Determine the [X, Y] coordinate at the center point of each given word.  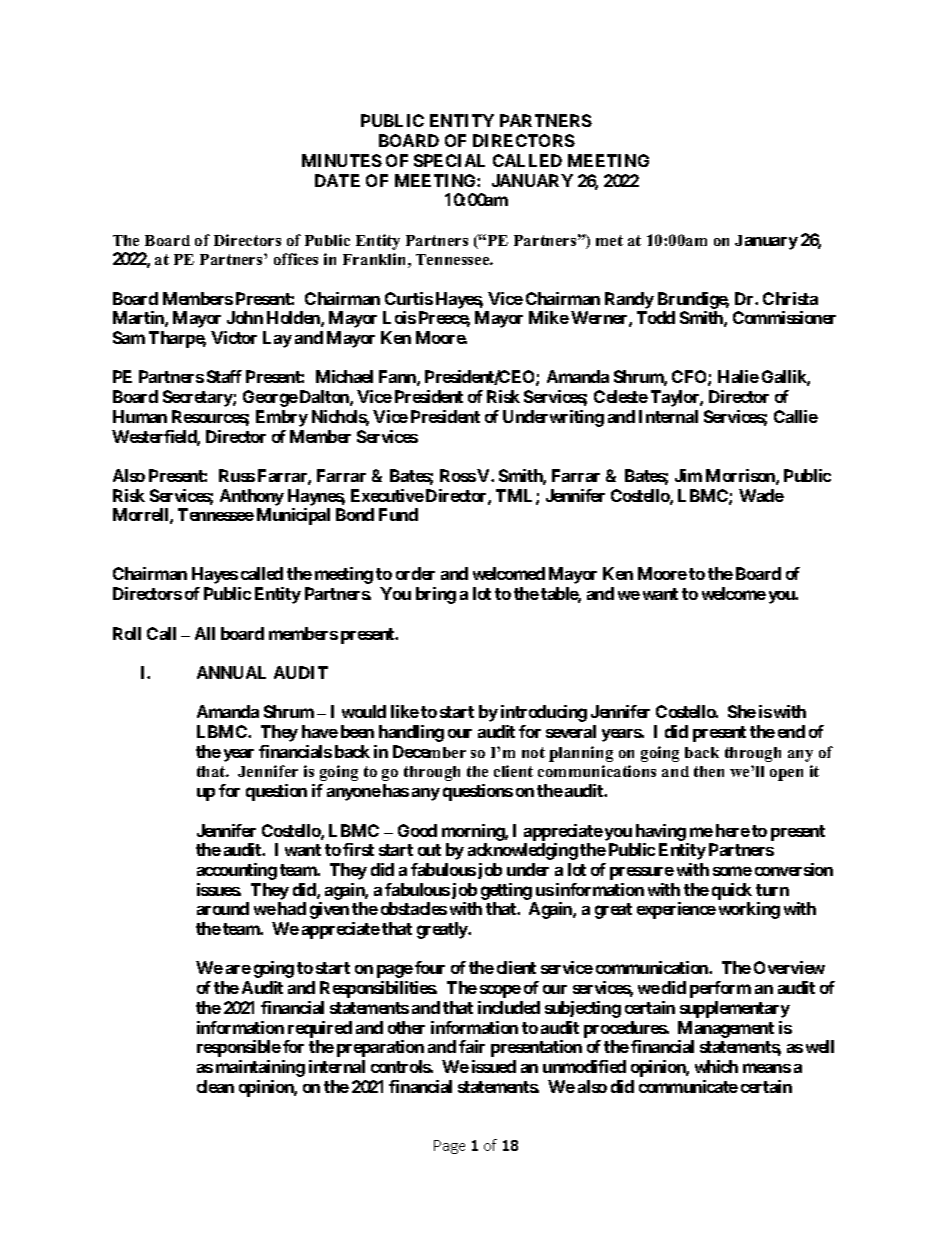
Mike [549, 317]
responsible [239, 1048]
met [609, 240]
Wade [761, 495]
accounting [237, 871]
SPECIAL [449, 160]
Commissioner [784, 317]
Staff [224, 376]
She [742, 711]
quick [732, 891]
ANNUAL [231, 672]
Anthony [252, 497]
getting [506, 891]
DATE [337, 180]
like [405, 711]
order [415, 573]
